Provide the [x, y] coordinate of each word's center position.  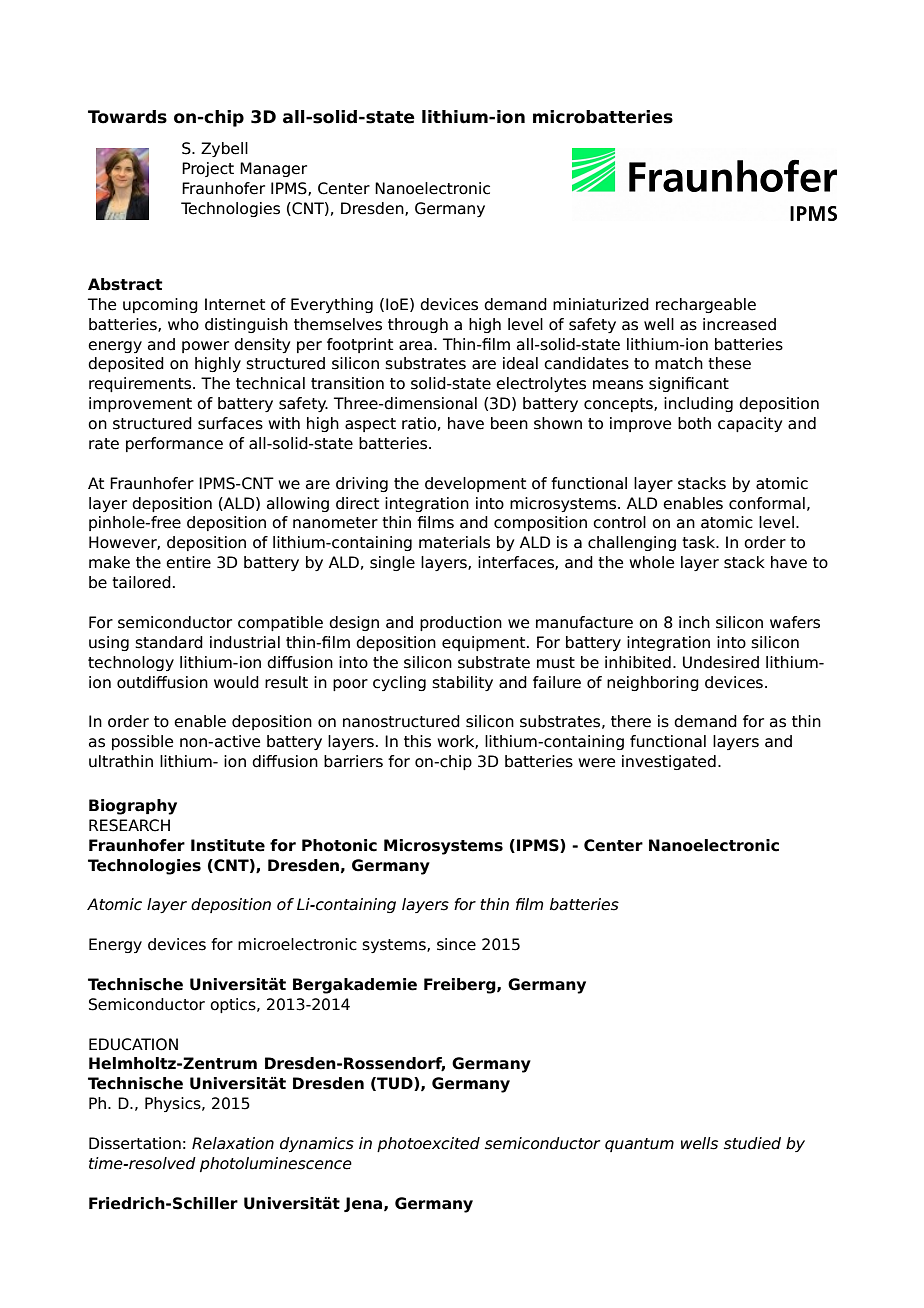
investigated [669, 762]
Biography [133, 807]
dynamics [317, 1144]
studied [752, 1143]
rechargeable [706, 305]
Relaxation [233, 1143]
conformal [767, 503]
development [475, 484]
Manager [273, 169]
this [417, 741]
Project [208, 169]
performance [174, 444]
